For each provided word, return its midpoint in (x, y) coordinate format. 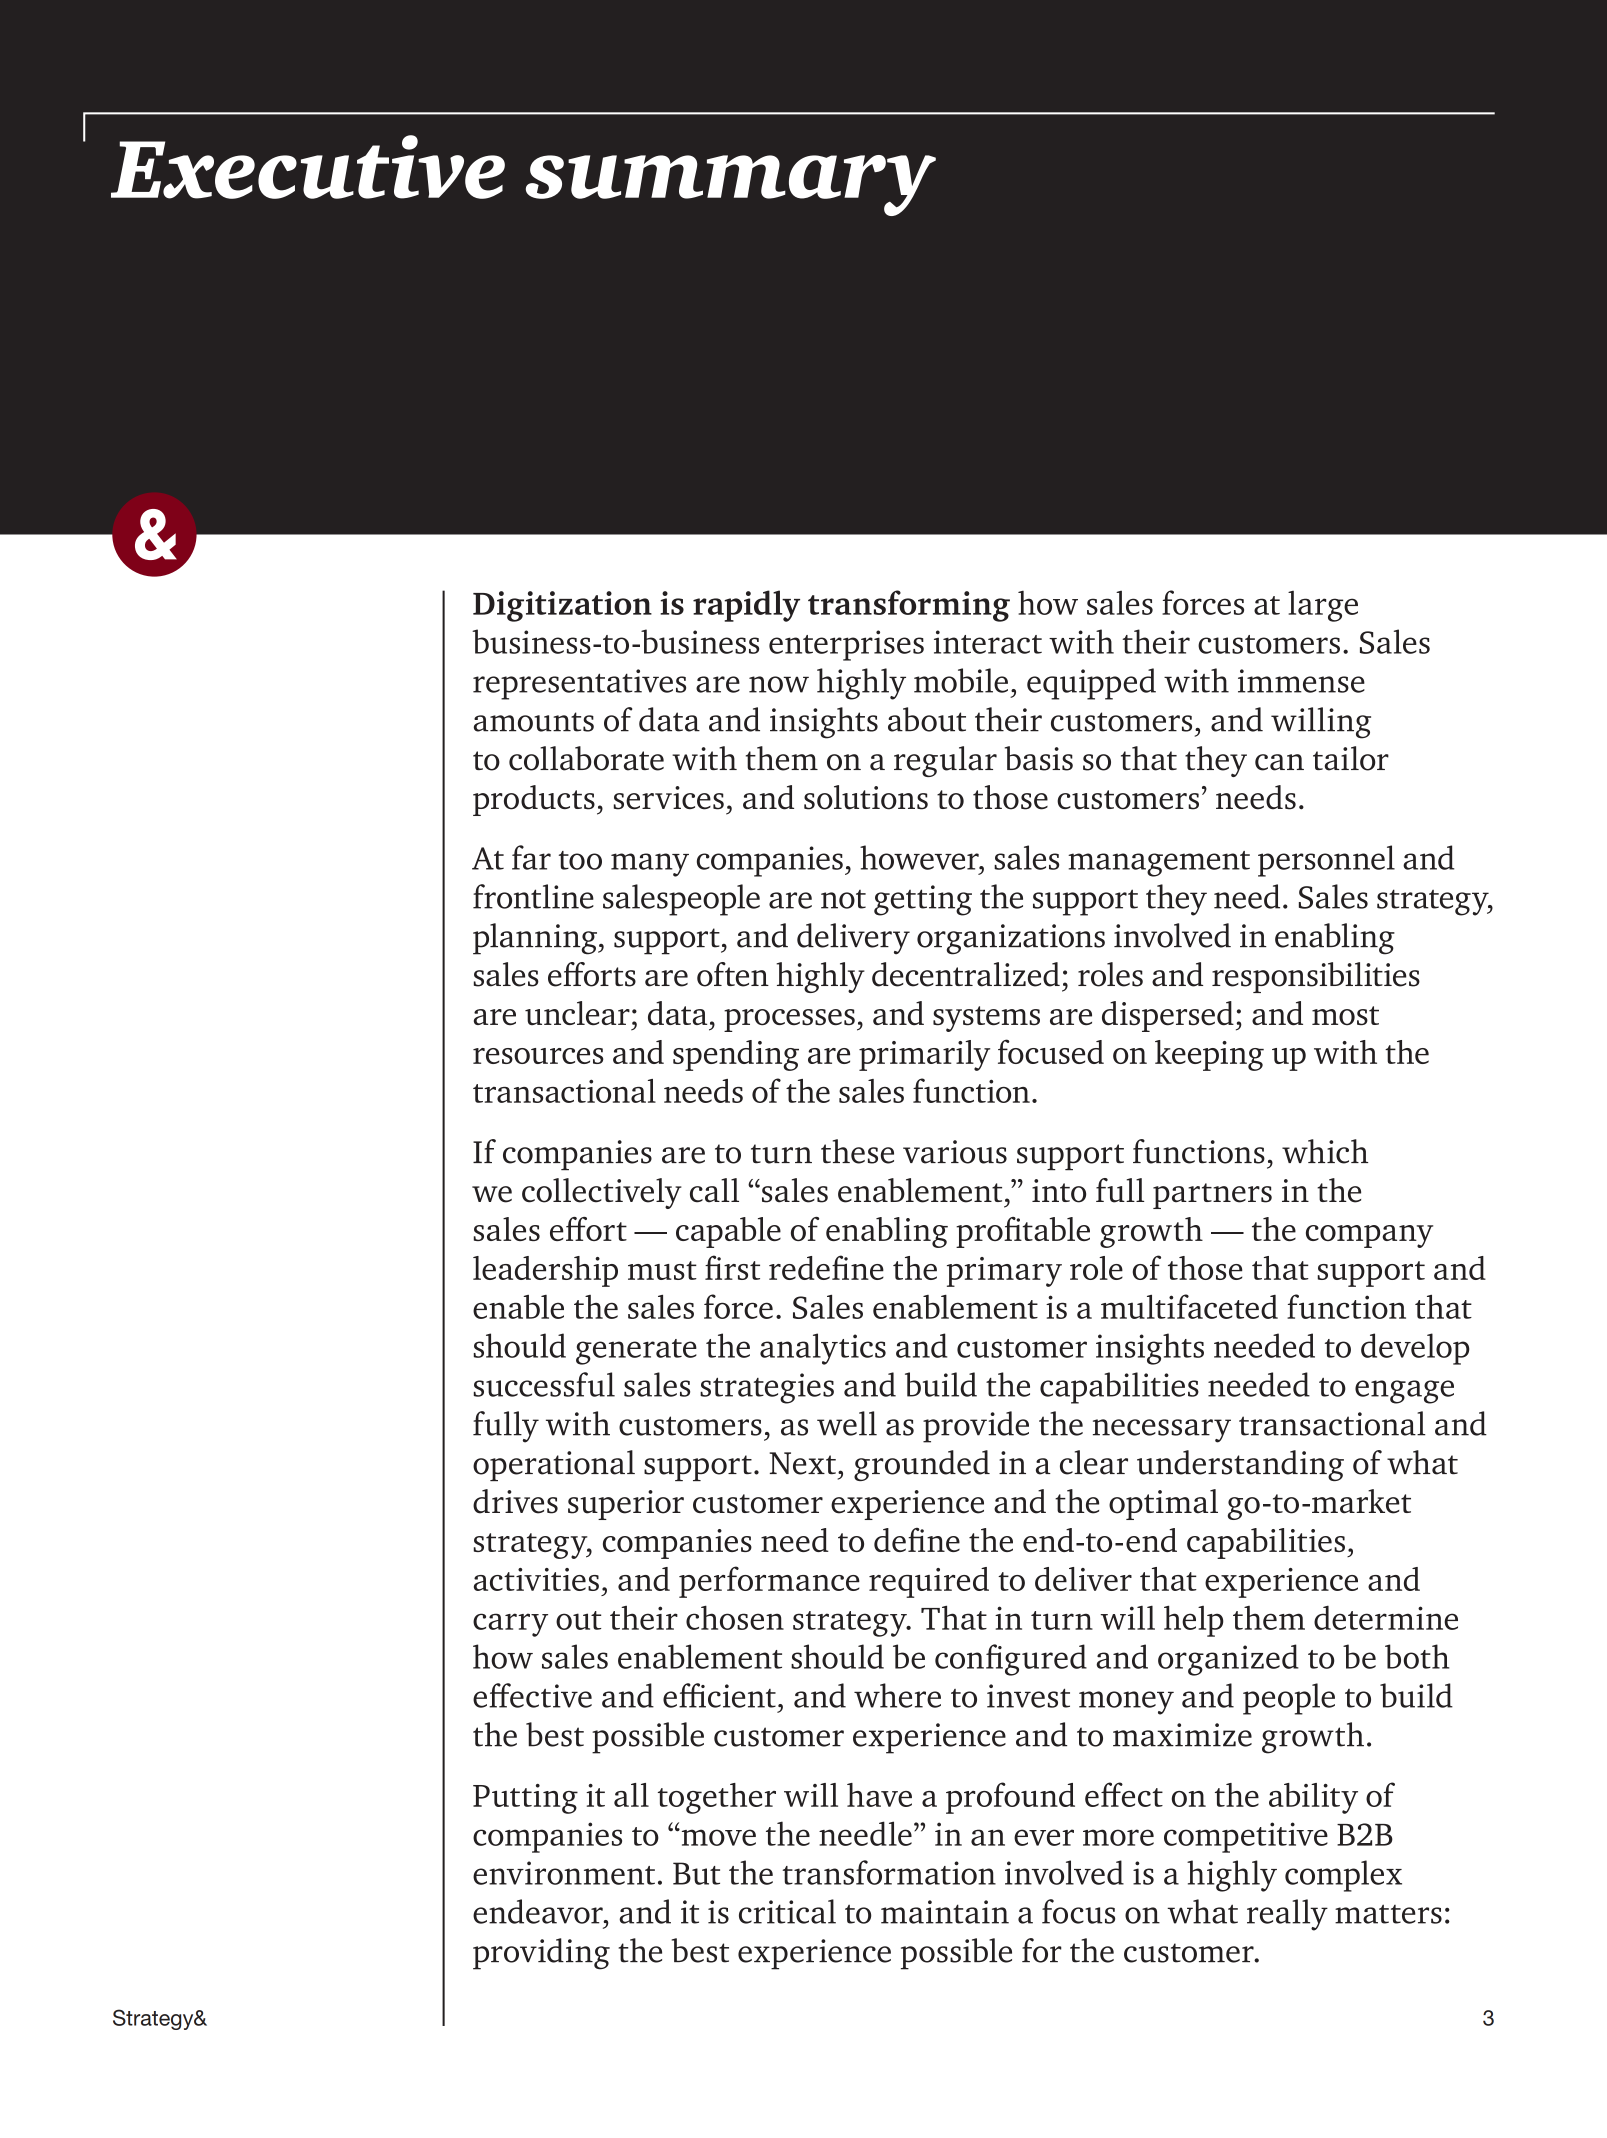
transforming (909, 606)
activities (536, 1579)
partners (1212, 1196)
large (1323, 606)
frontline (533, 896)
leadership (545, 1271)
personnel (1326, 861)
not (843, 899)
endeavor (539, 1911)
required (929, 1582)
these (857, 1151)
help (1194, 1621)
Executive (308, 167)
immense (1301, 681)
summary (731, 185)
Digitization (562, 606)
